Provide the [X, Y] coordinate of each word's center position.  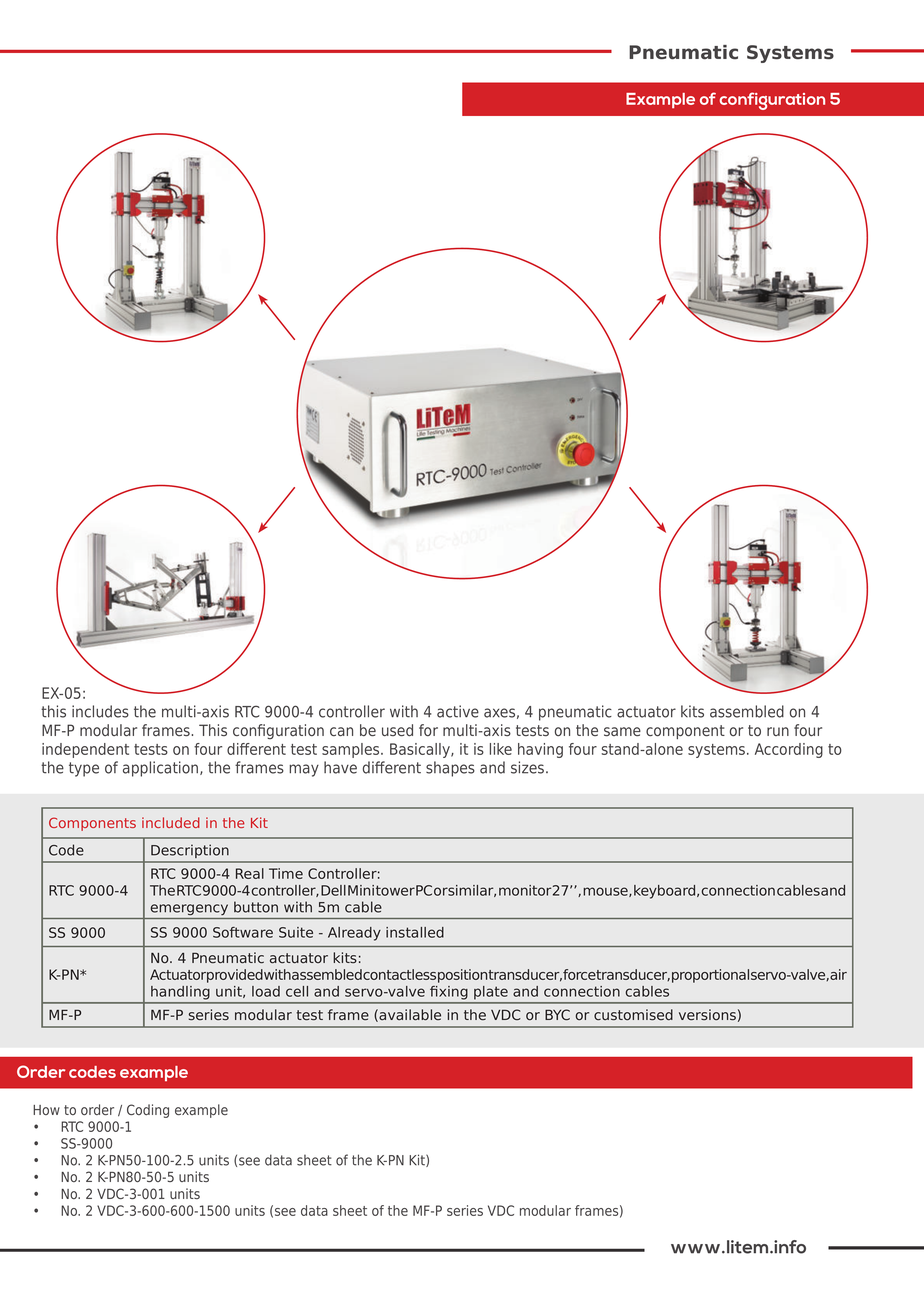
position [462, 976]
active [458, 711]
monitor [525, 890]
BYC [557, 1014]
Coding [148, 1111]
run [778, 731]
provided [235, 976]
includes [100, 711]
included [171, 822]
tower [395, 890]
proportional [710, 976]
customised [633, 1015]
